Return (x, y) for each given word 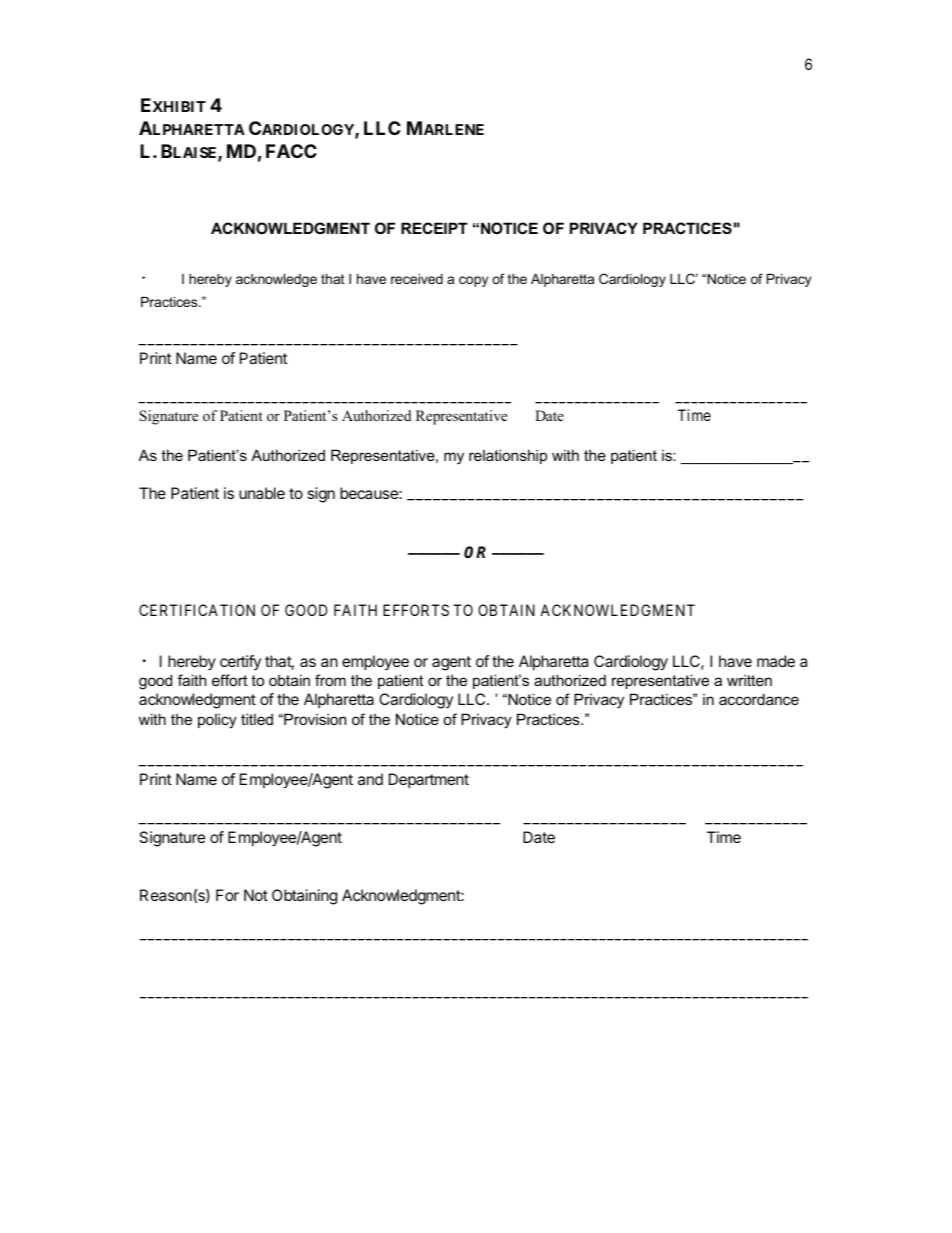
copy (473, 281)
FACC (291, 151)
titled (257, 719)
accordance (759, 699)
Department (429, 780)
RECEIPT (434, 228)
